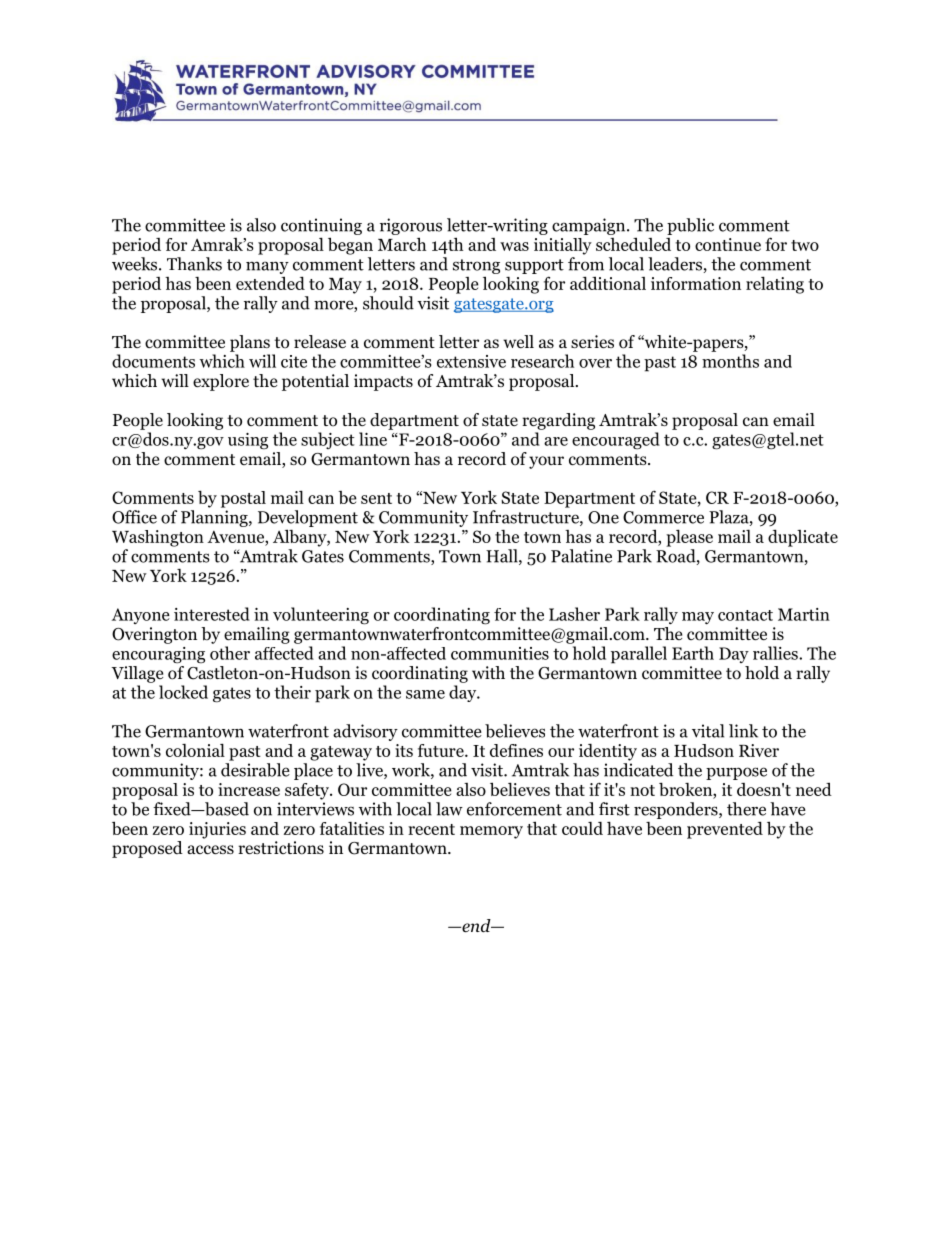 The height and width of the image is (1233, 952). What do you see at coordinates (476, 266) in the image?
I see `strong` at bounding box center [476, 266].
